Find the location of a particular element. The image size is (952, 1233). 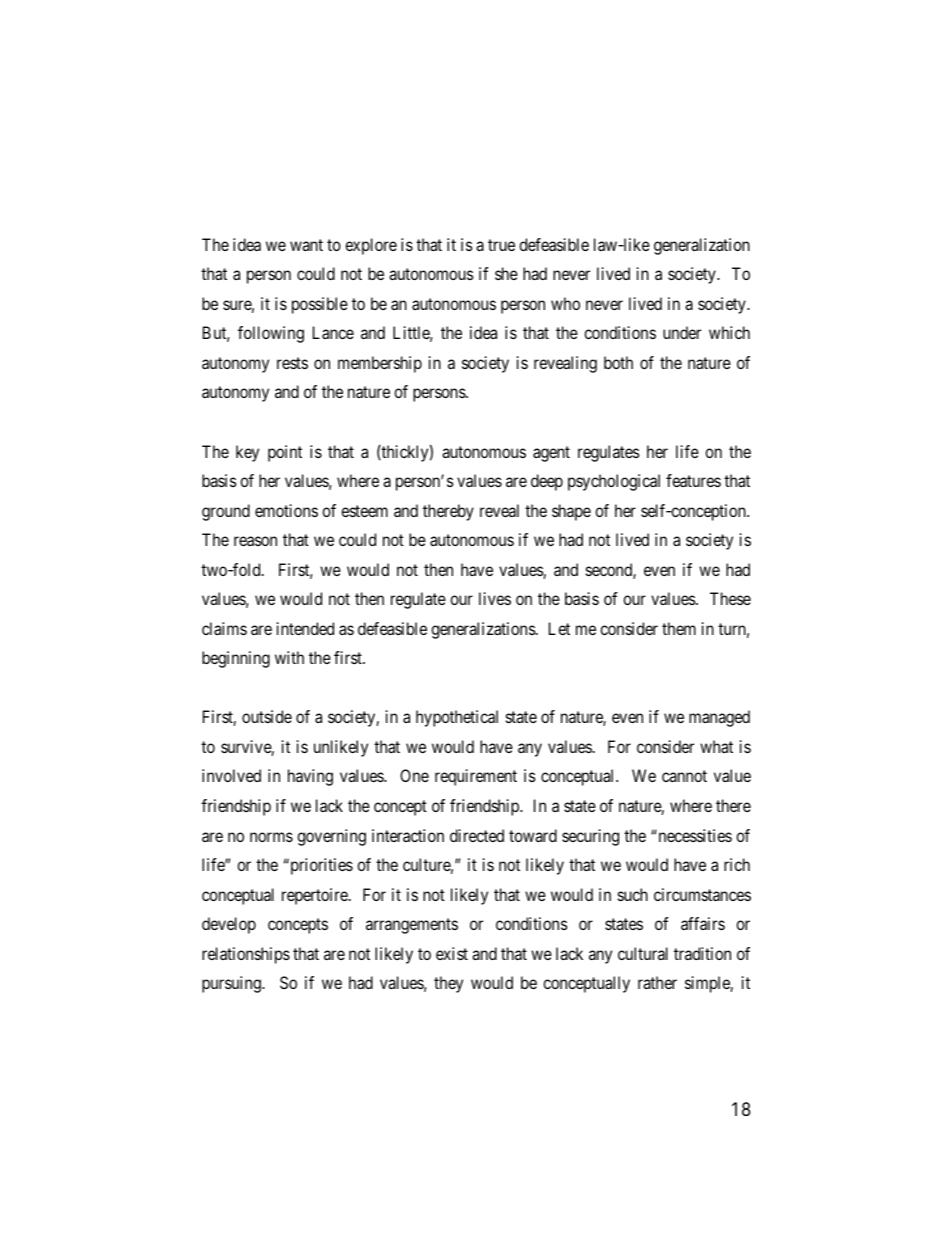

she is located at coordinates (506, 273).
